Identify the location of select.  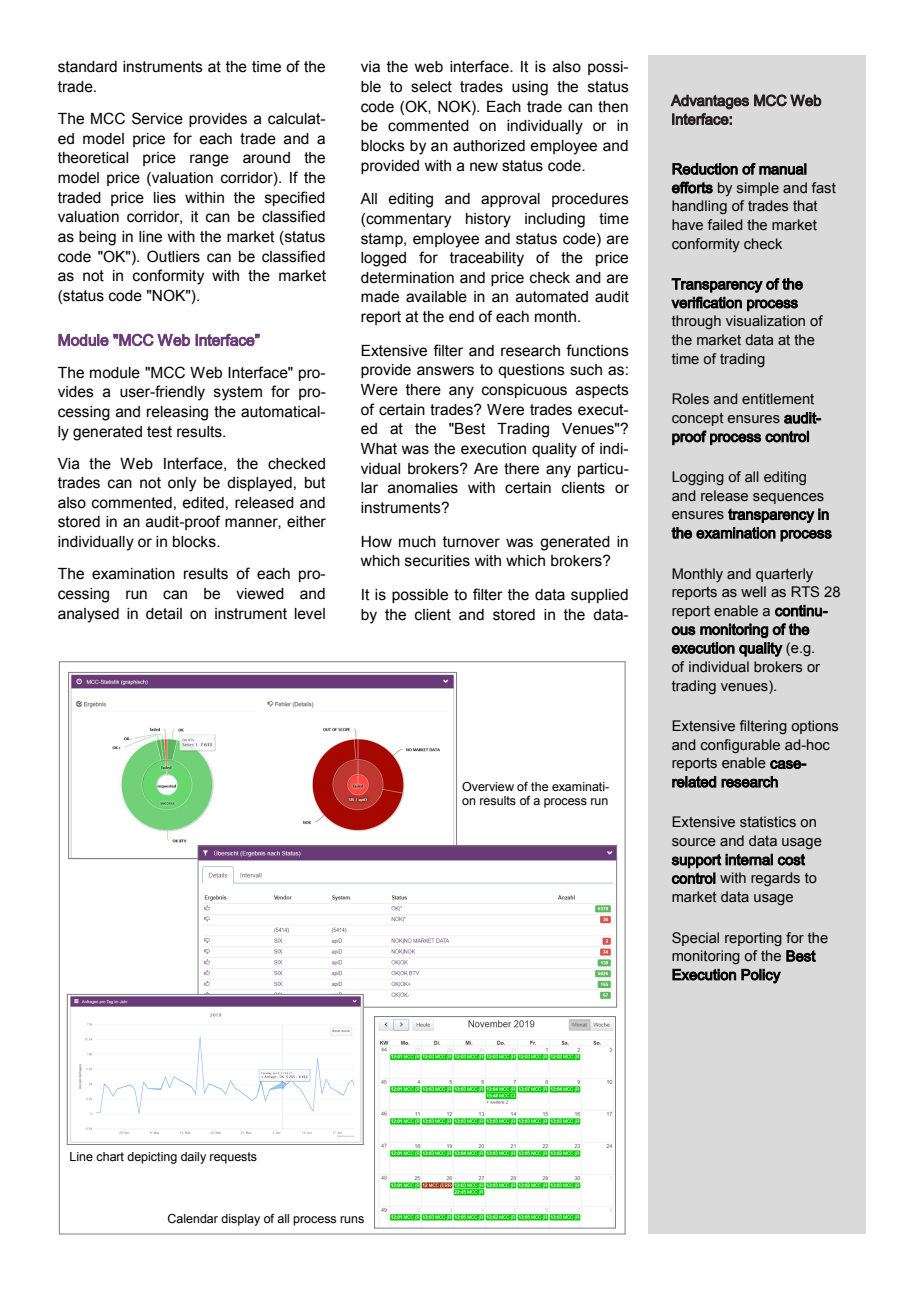
(431, 87).
